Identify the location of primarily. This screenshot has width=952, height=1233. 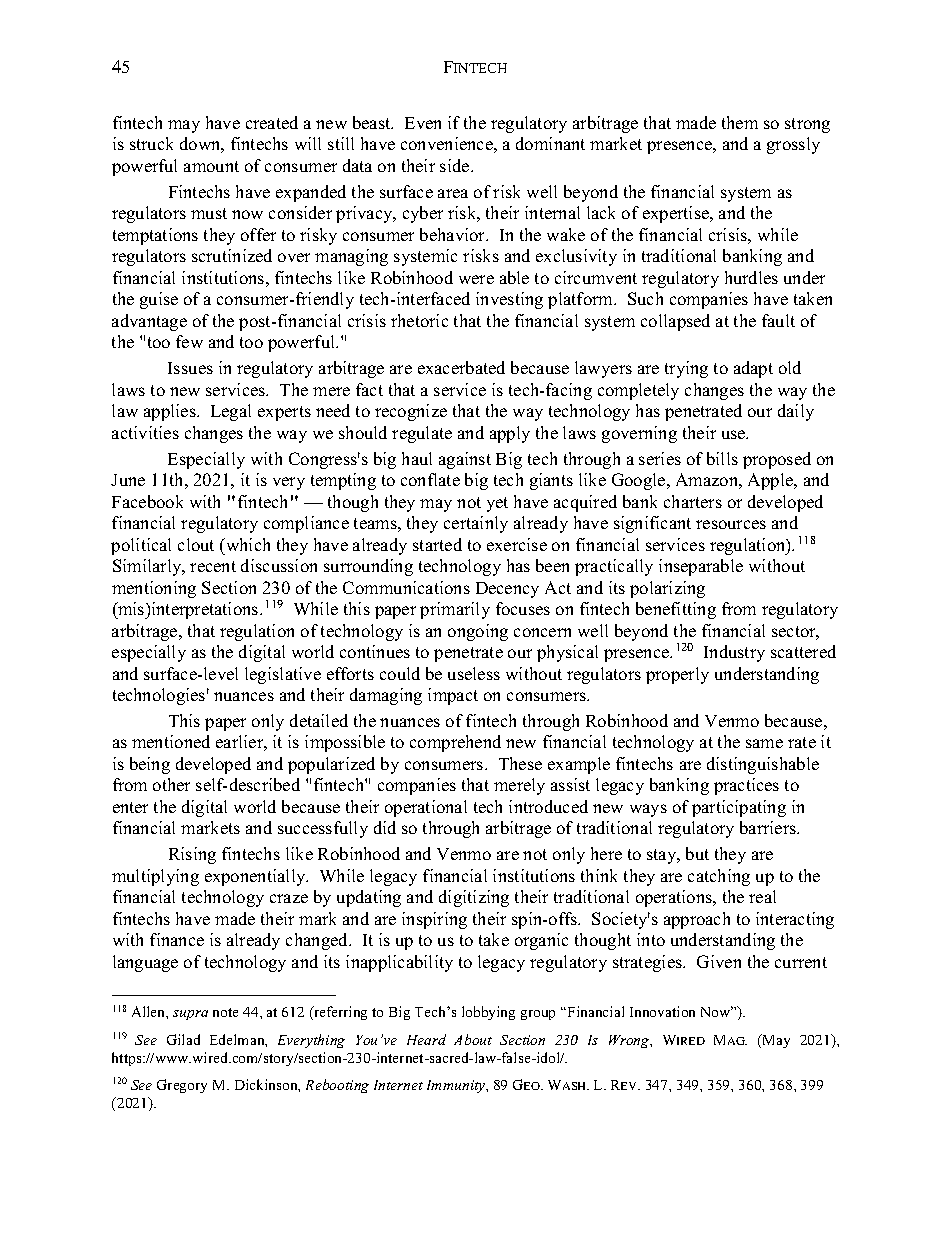
(455, 610).
